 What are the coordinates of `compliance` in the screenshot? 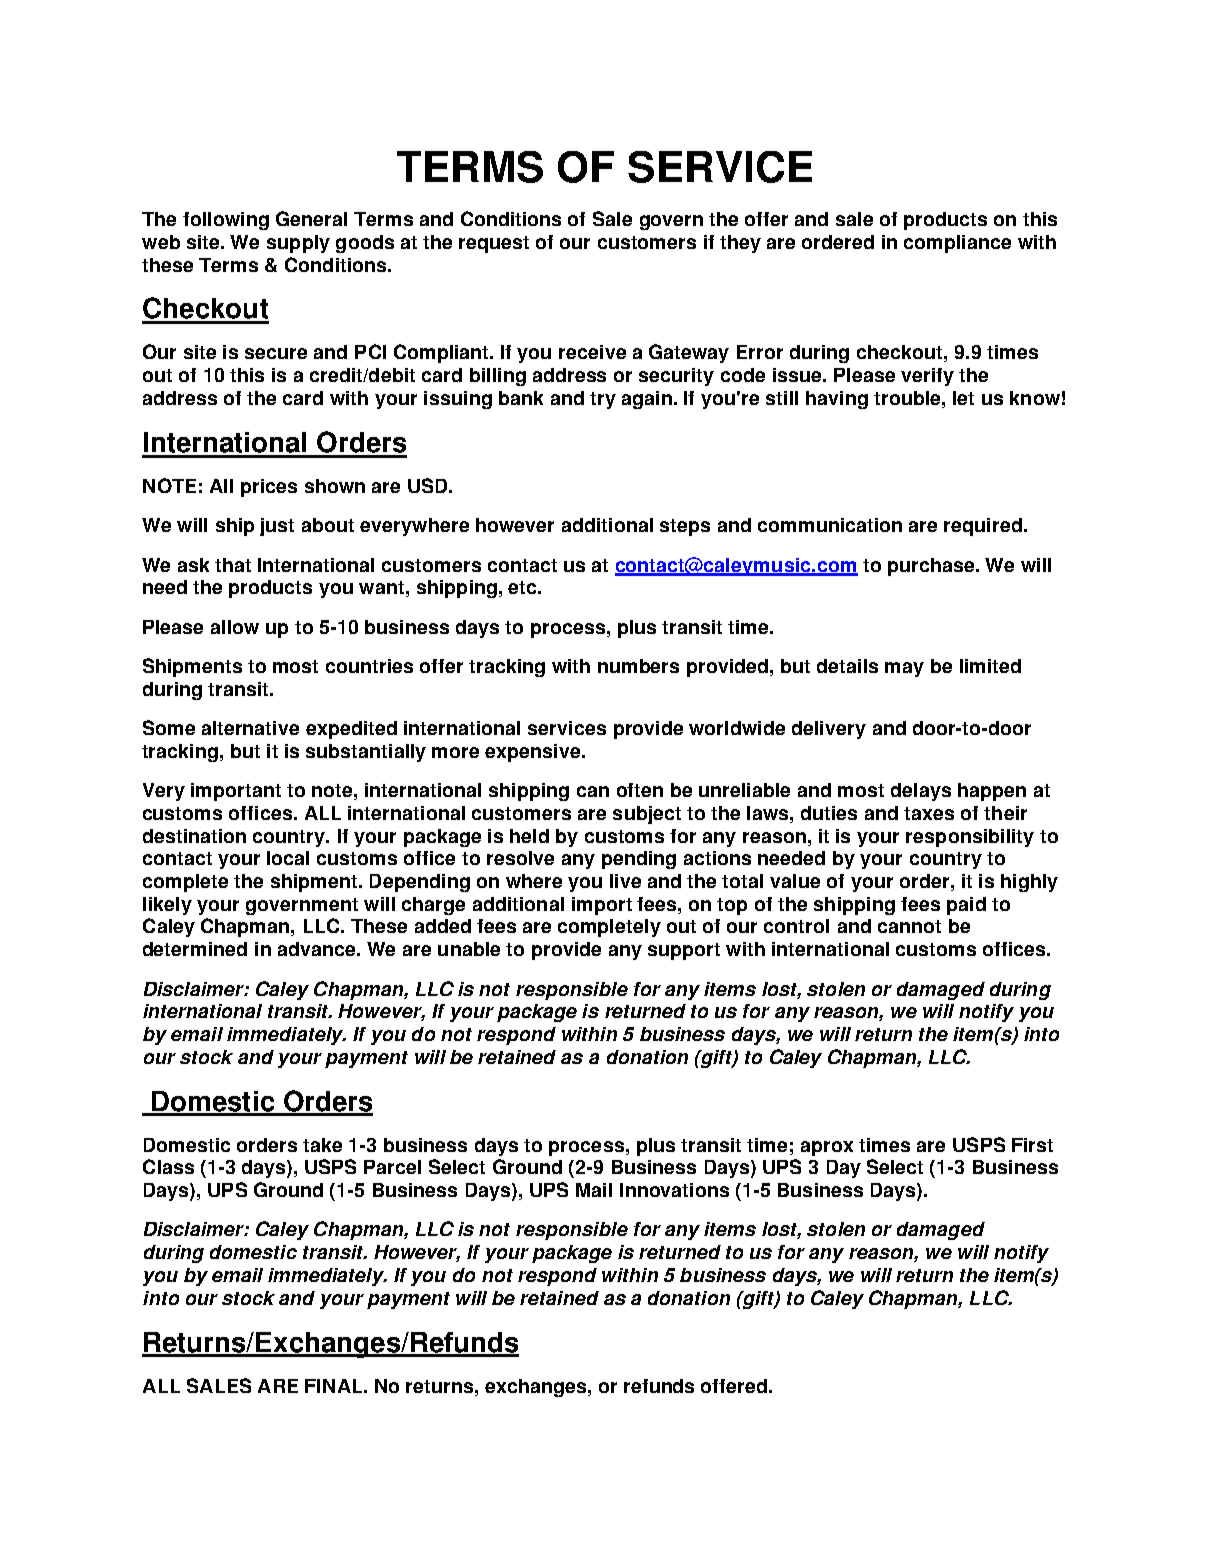 It's located at (957, 244).
